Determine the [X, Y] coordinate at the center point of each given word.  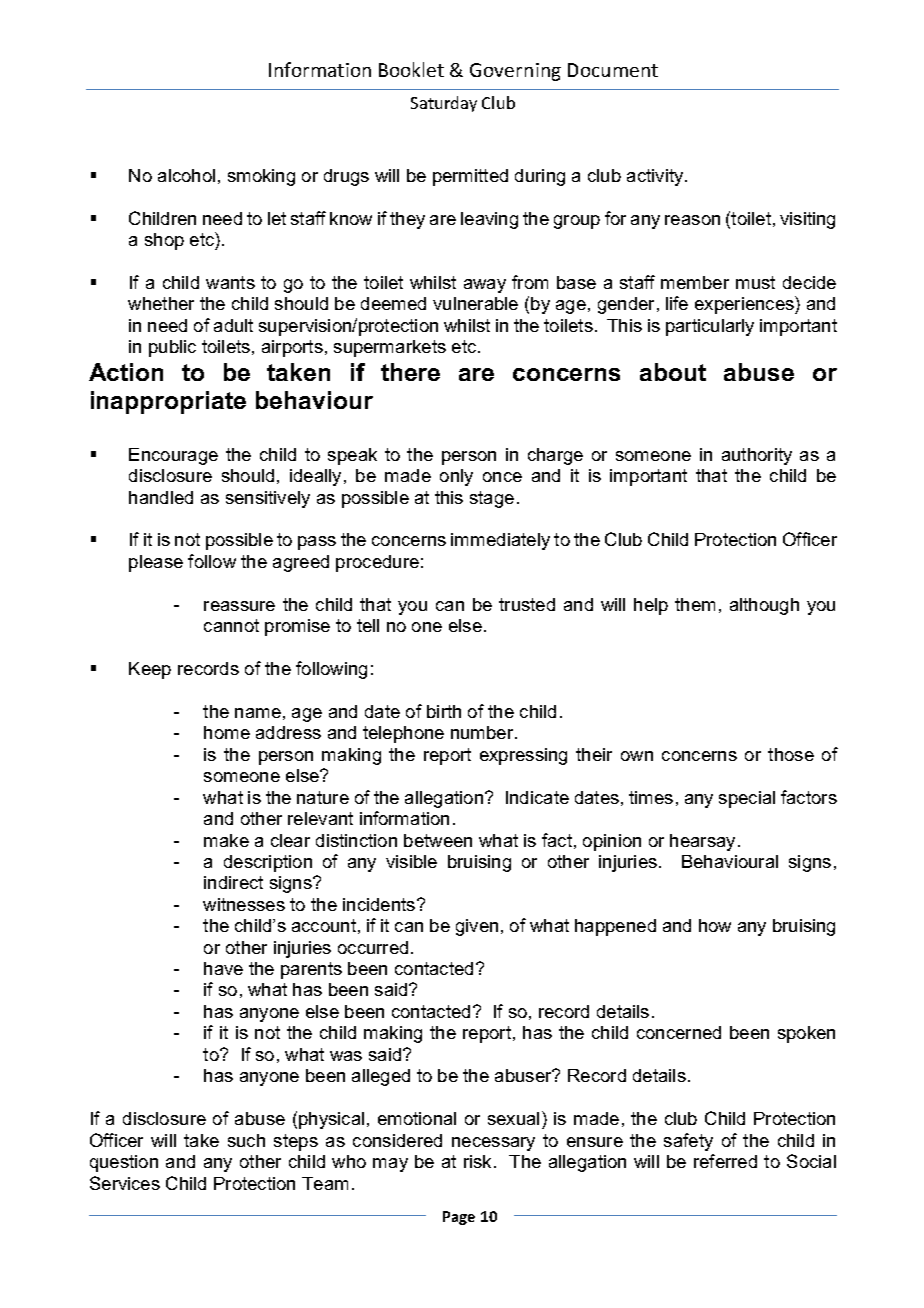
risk [477, 1161]
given [477, 927]
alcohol [186, 175]
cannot [231, 625]
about [673, 372]
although [764, 606]
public [172, 348]
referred [725, 1161]
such [246, 1140]
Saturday [444, 104]
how [715, 925]
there [410, 372]
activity [656, 177]
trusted [527, 604]
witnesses [244, 904]
